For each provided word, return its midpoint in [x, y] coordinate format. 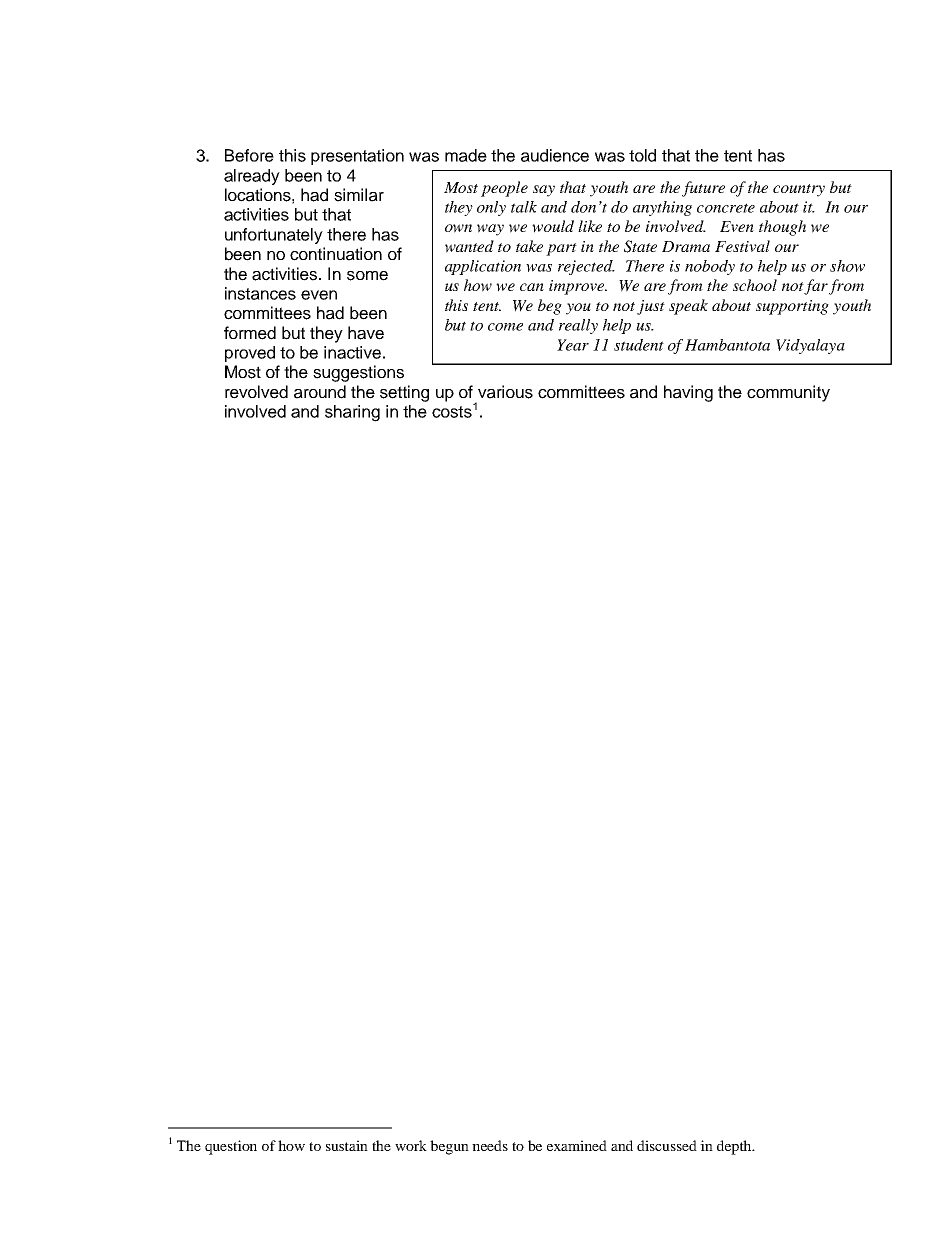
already [252, 177]
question [231, 1147]
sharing [352, 413]
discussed [667, 1145]
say [544, 191]
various [505, 392]
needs [490, 1145]
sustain [347, 1145]
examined [577, 1145]
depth [735, 1147]
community [788, 393]
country [799, 190]
